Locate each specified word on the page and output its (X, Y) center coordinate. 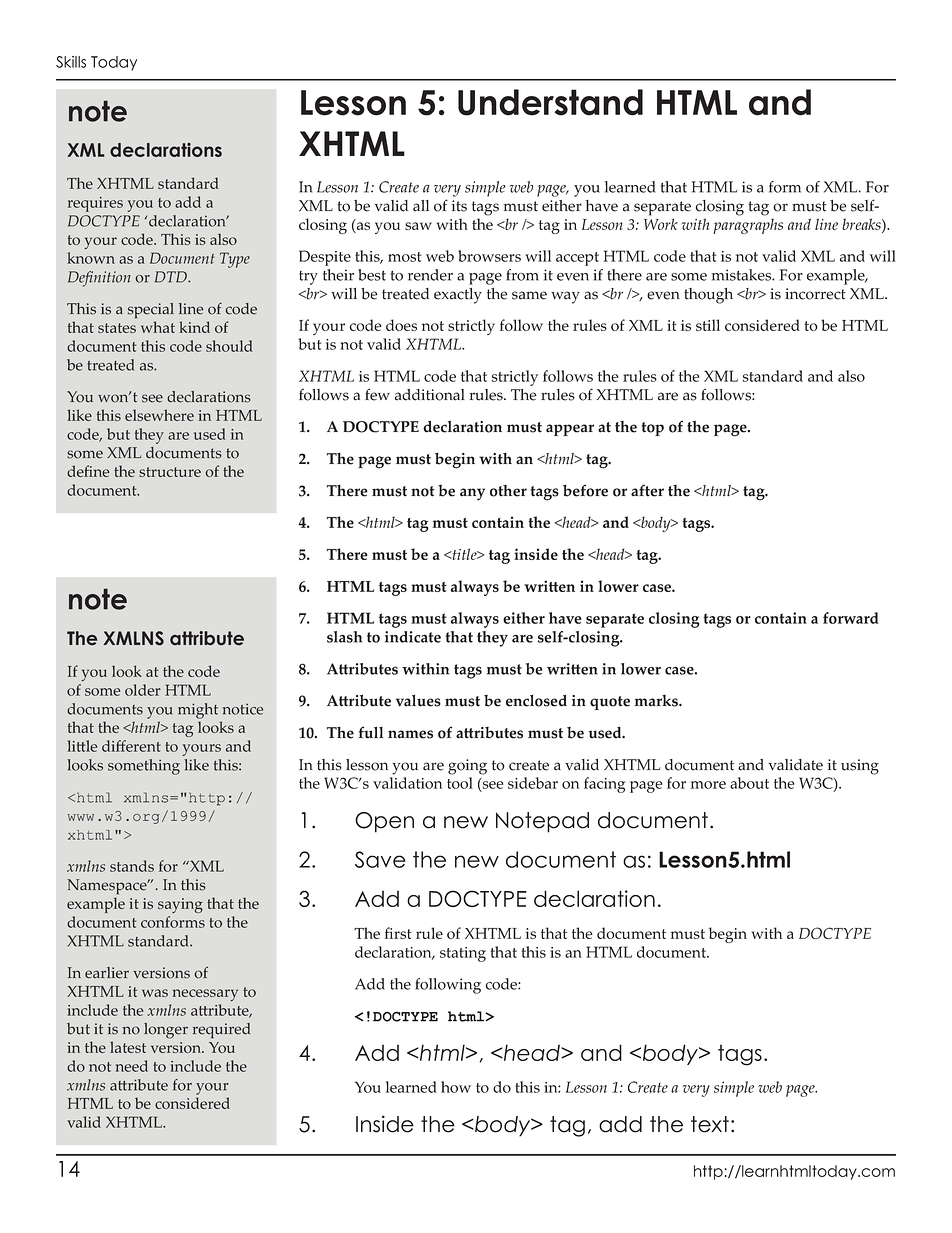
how (456, 1087)
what (158, 327)
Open (384, 822)
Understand (550, 102)
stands (132, 866)
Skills (71, 62)
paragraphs (748, 226)
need (132, 1066)
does (401, 325)
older (143, 690)
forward (851, 618)
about (749, 783)
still (708, 325)
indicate (413, 637)
